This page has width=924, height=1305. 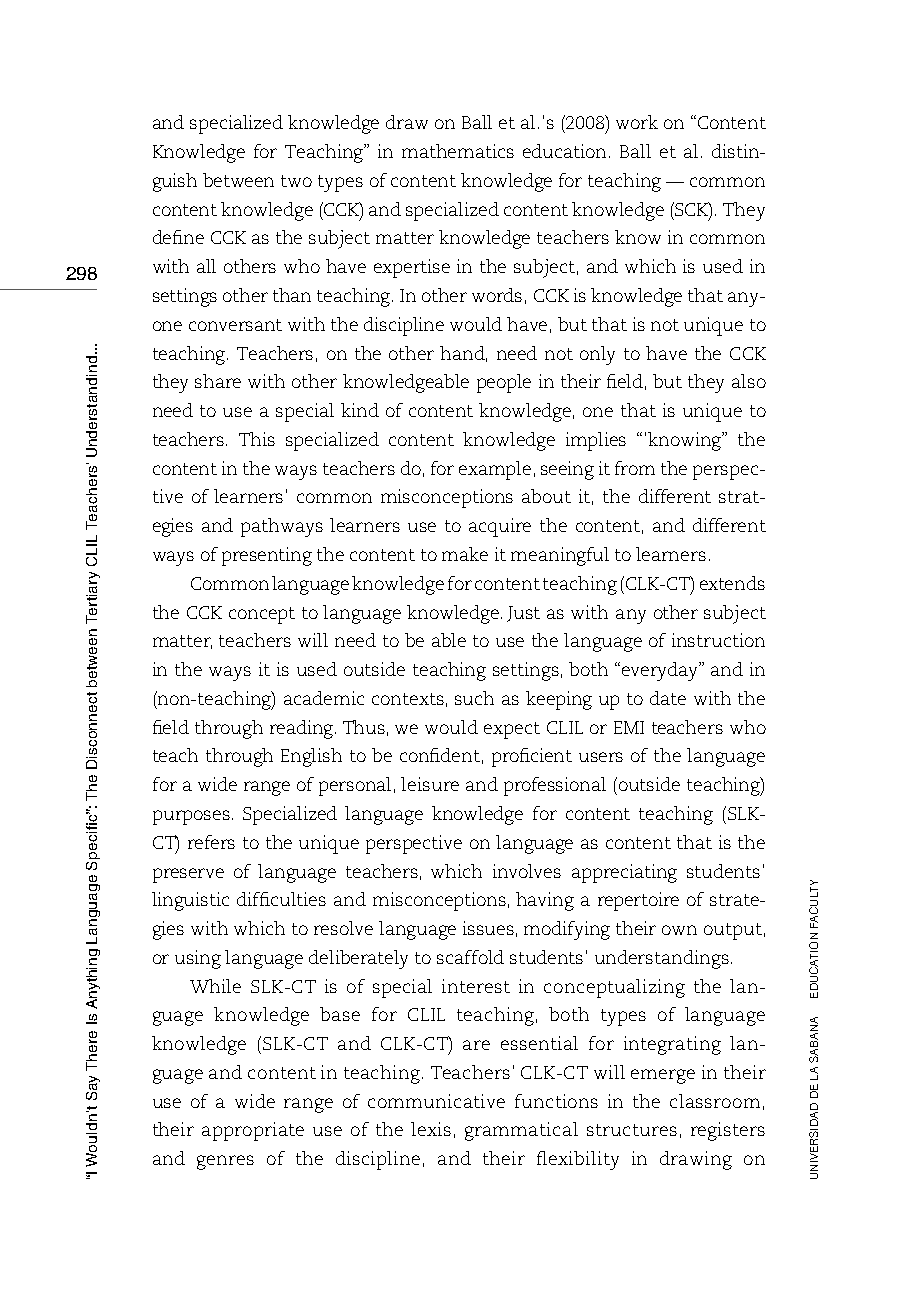 What do you see at coordinates (281, 899) in the page?
I see `difficulties` at bounding box center [281, 899].
